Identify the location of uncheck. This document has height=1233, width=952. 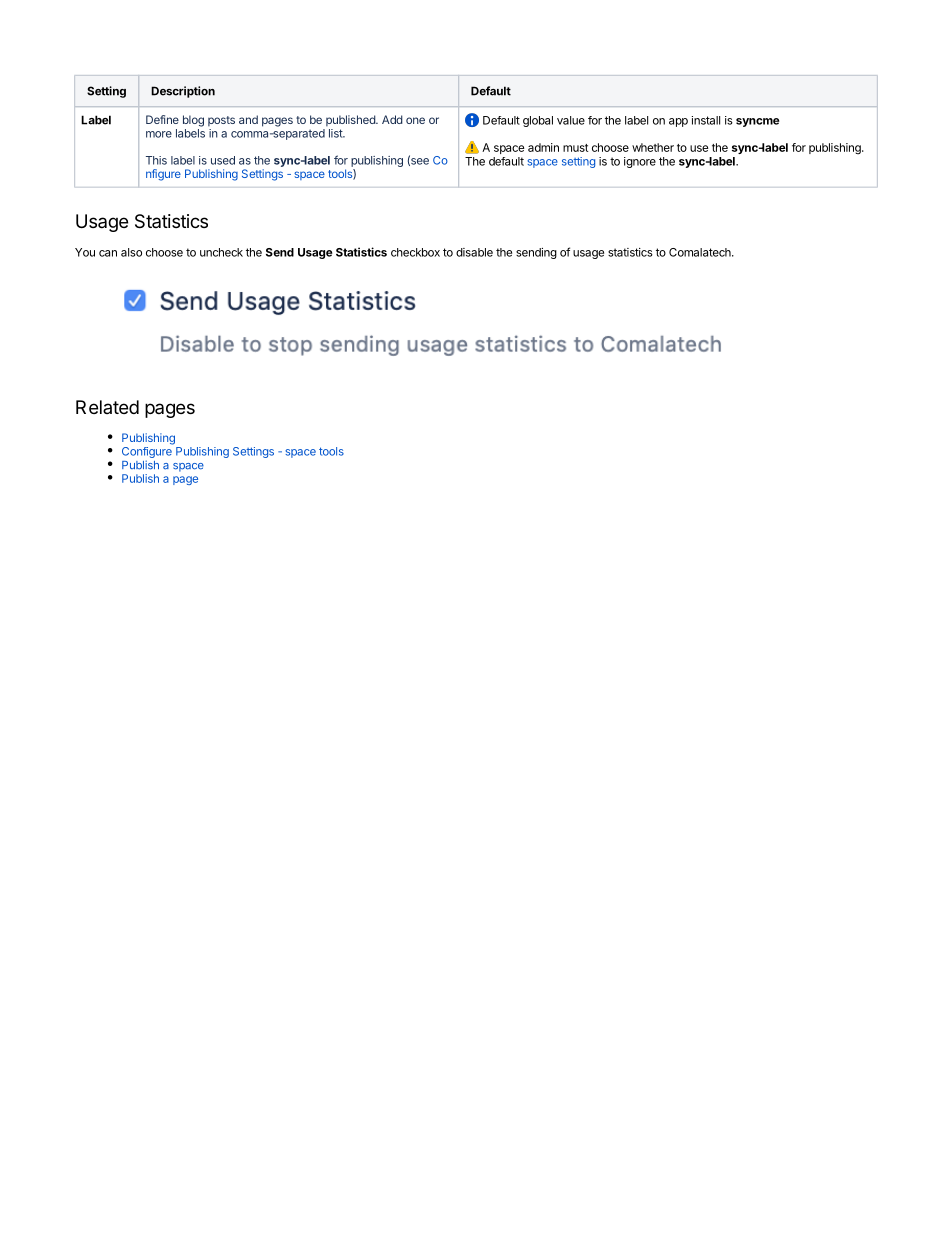
(221, 252).
